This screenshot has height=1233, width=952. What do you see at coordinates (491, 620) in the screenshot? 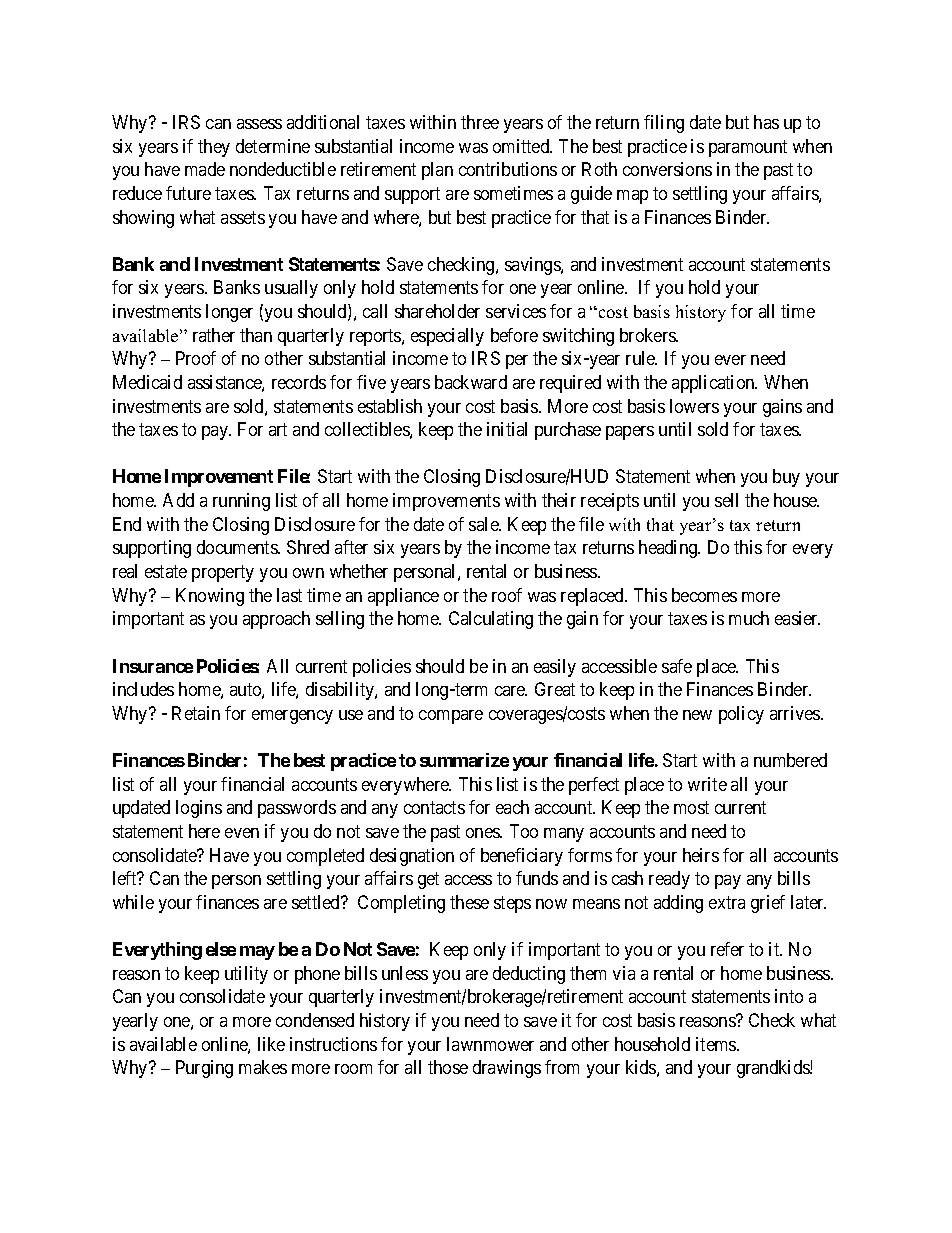
I see `Calculating` at bounding box center [491, 620].
